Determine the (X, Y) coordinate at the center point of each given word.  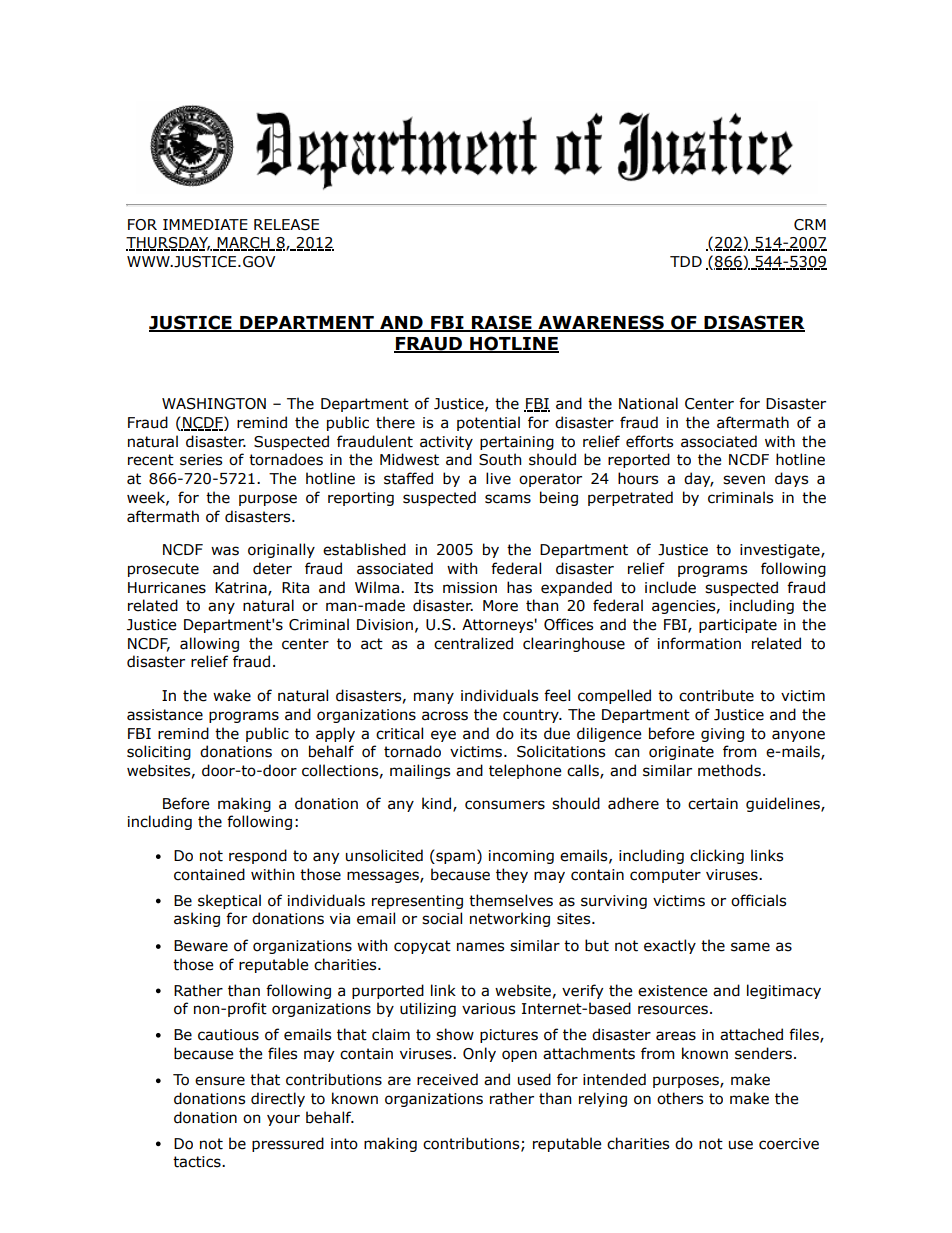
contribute (716, 695)
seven (744, 480)
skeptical (229, 901)
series (201, 460)
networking (510, 919)
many (434, 698)
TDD (686, 261)
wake (232, 695)
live (498, 478)
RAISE (502, 323)
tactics (198, 1162)
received (447, 1079)
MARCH (244, 244)
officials (758, 900)
